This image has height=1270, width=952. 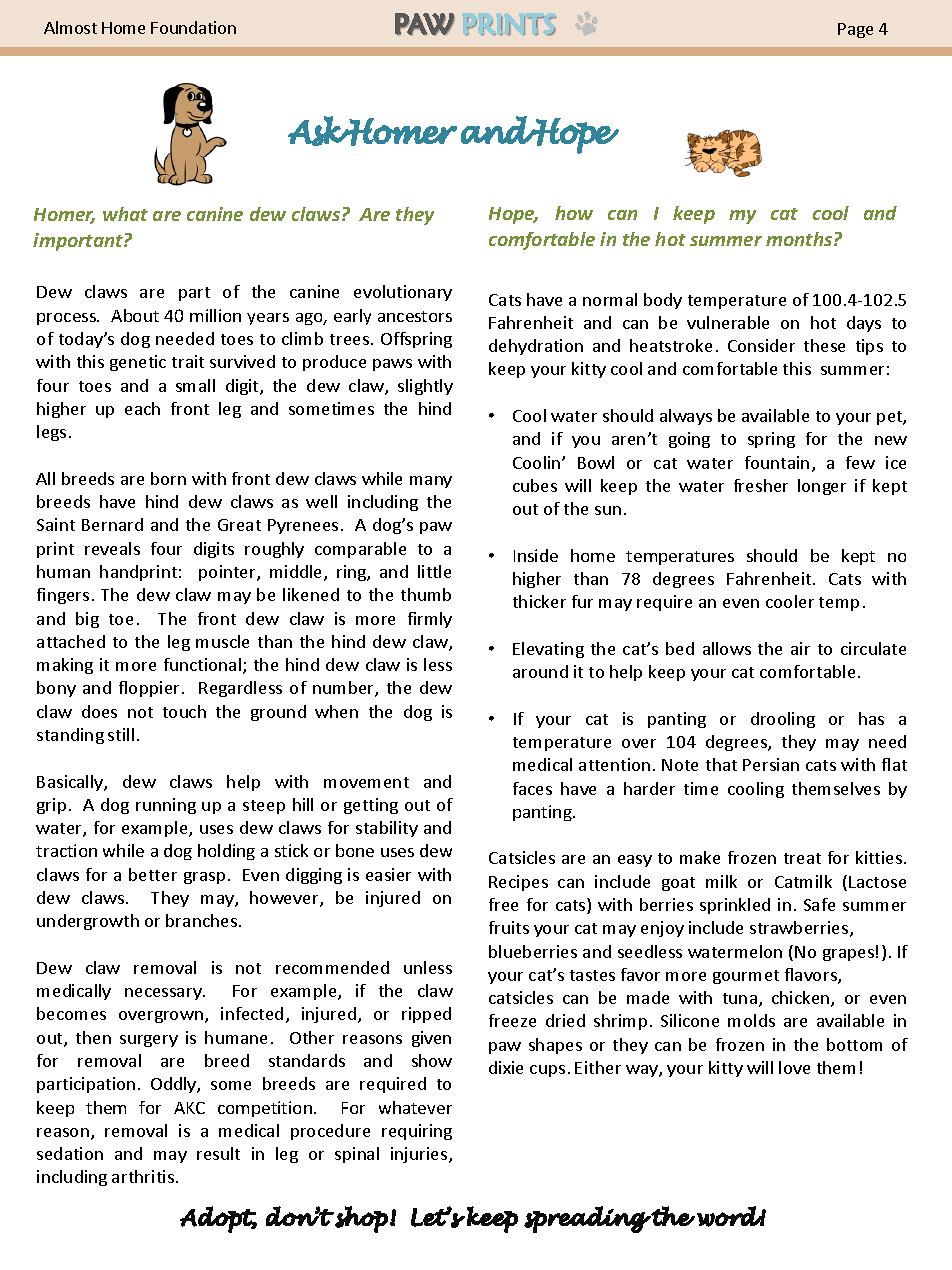 I want to click on air, so click(x=800, y=648).
